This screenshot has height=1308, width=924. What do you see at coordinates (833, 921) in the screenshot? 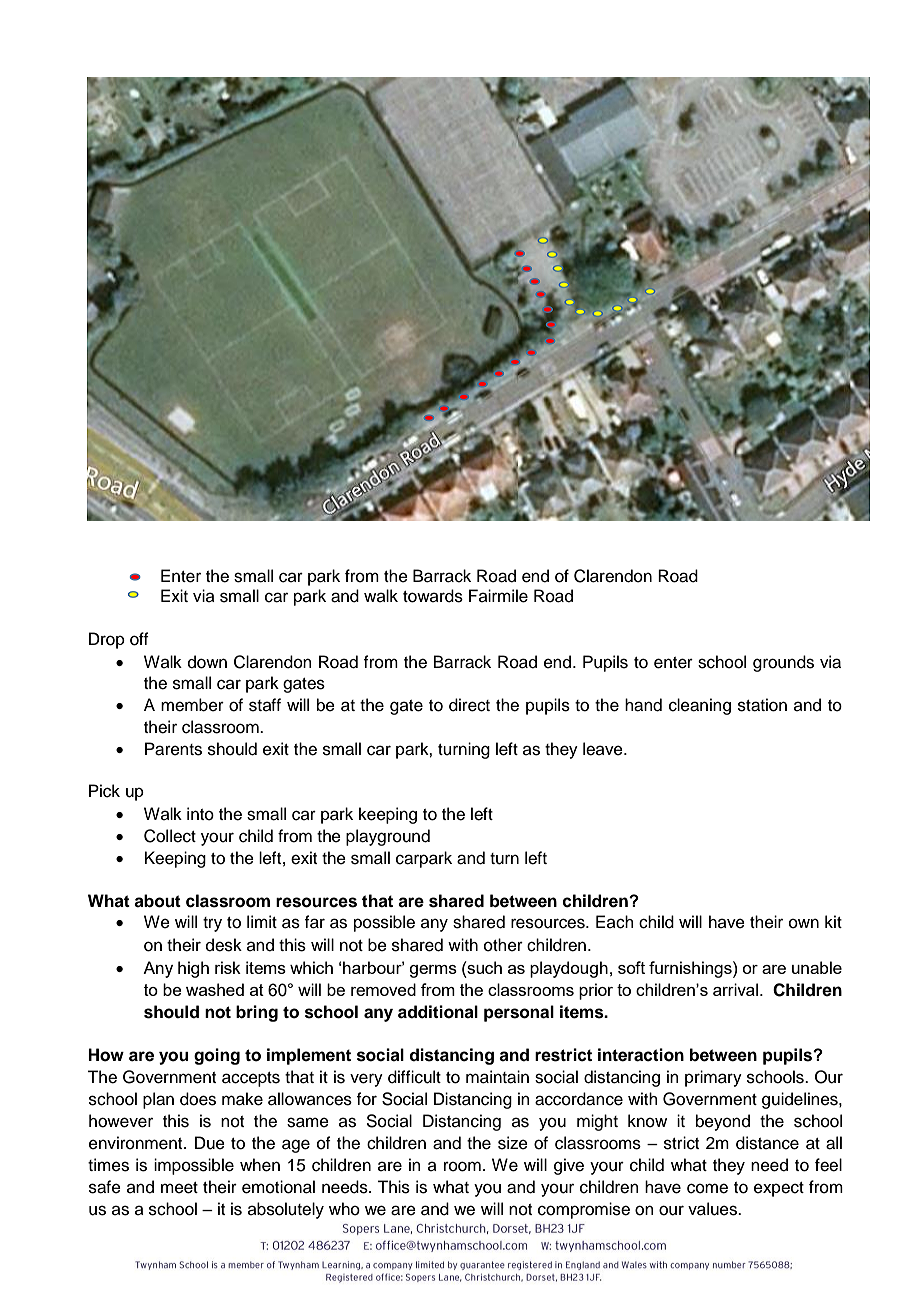
I see `kit` at bounding box center [833, 921].
